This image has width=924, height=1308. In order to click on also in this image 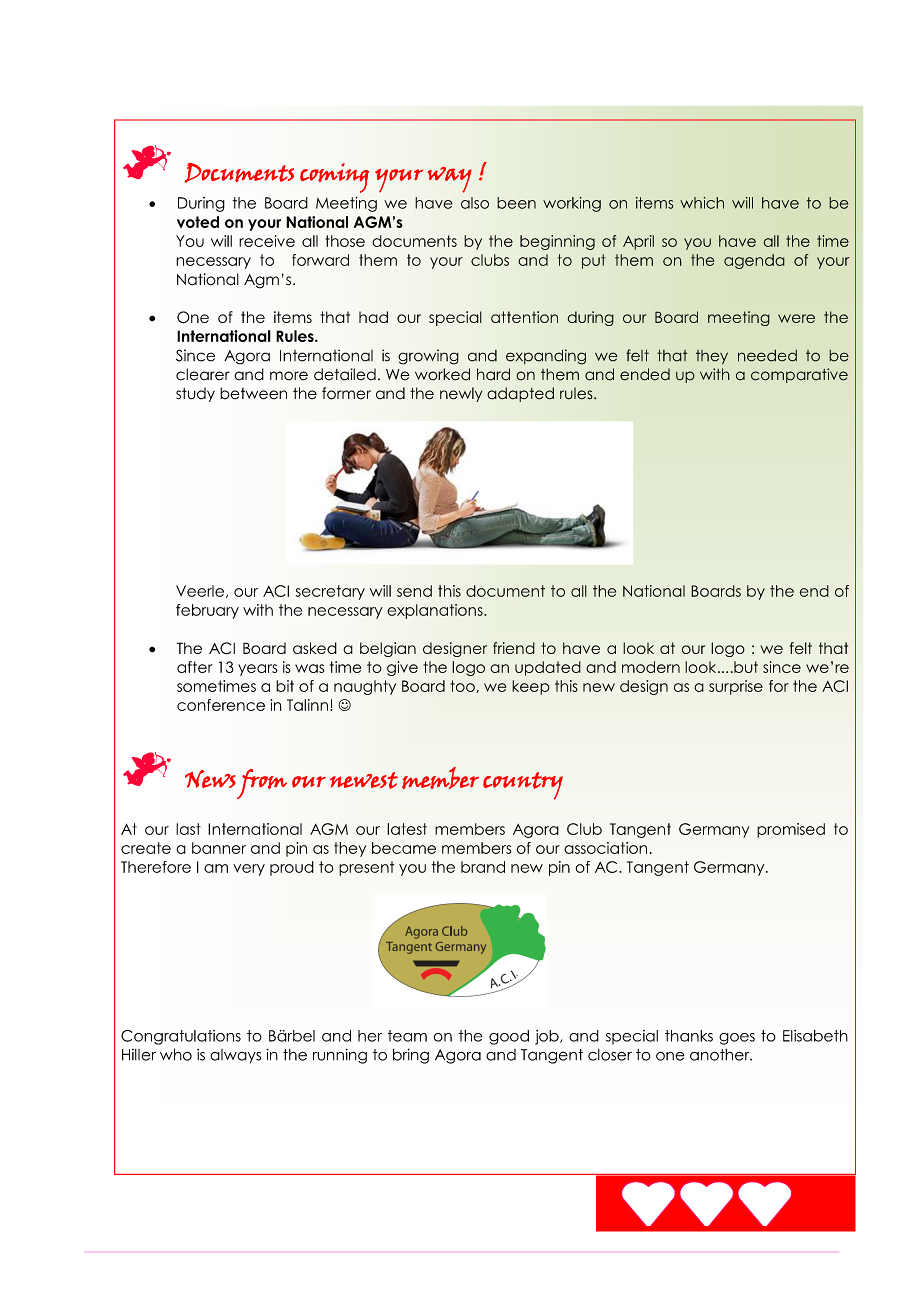, I will do `click(475, 203)`.
